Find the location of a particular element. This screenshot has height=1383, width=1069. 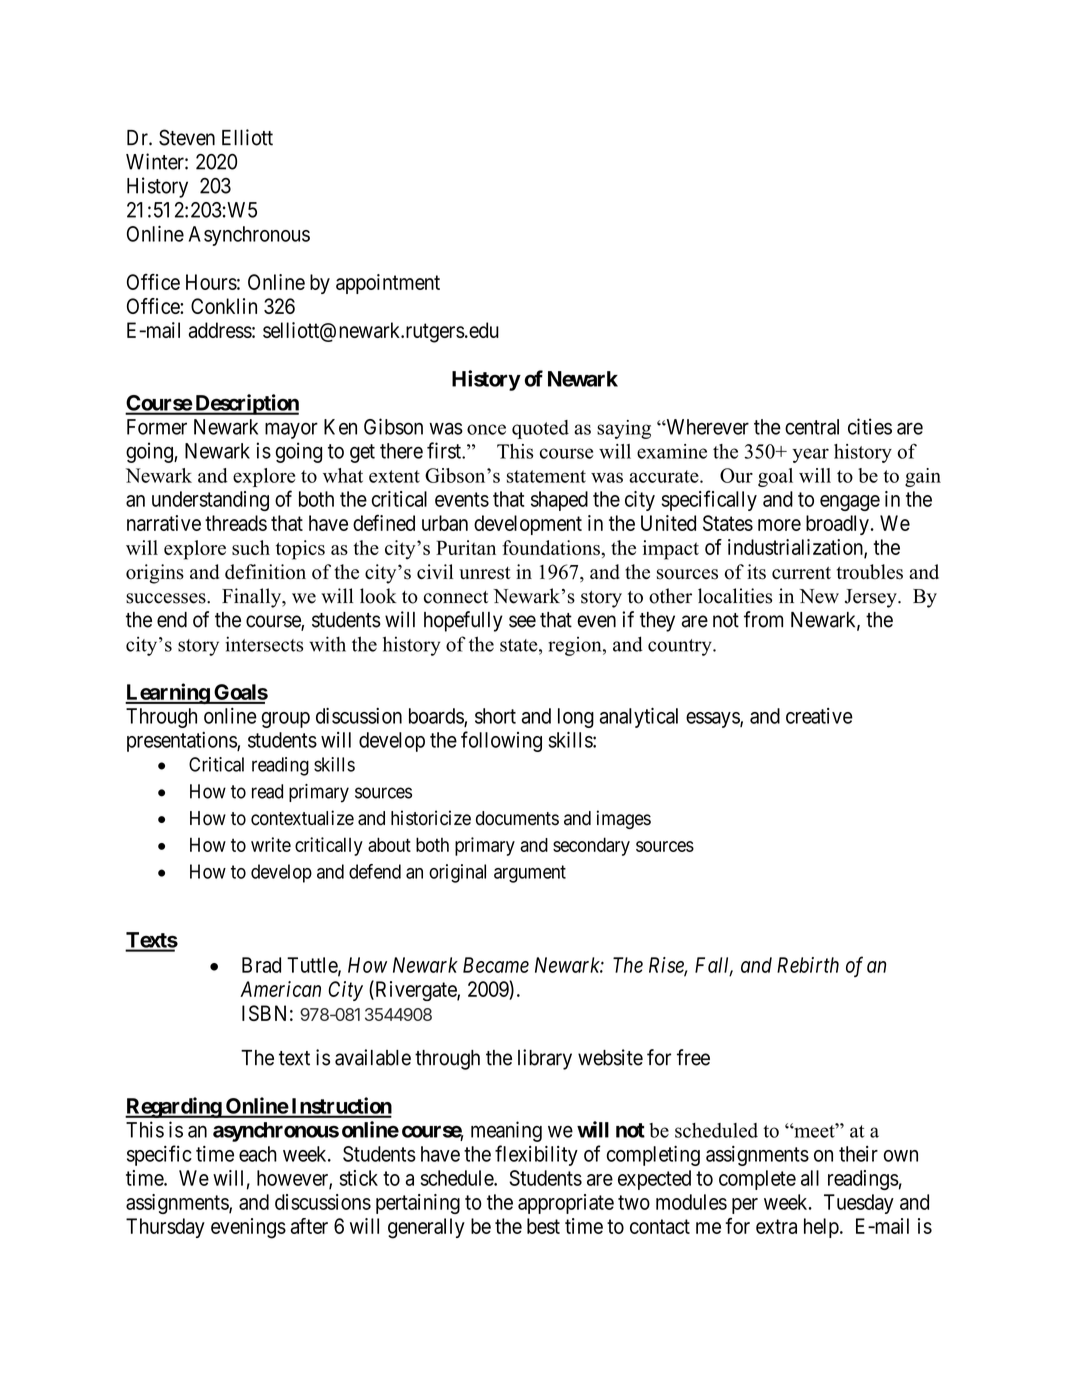

appropriate is located at coordinates (566, 1204).
